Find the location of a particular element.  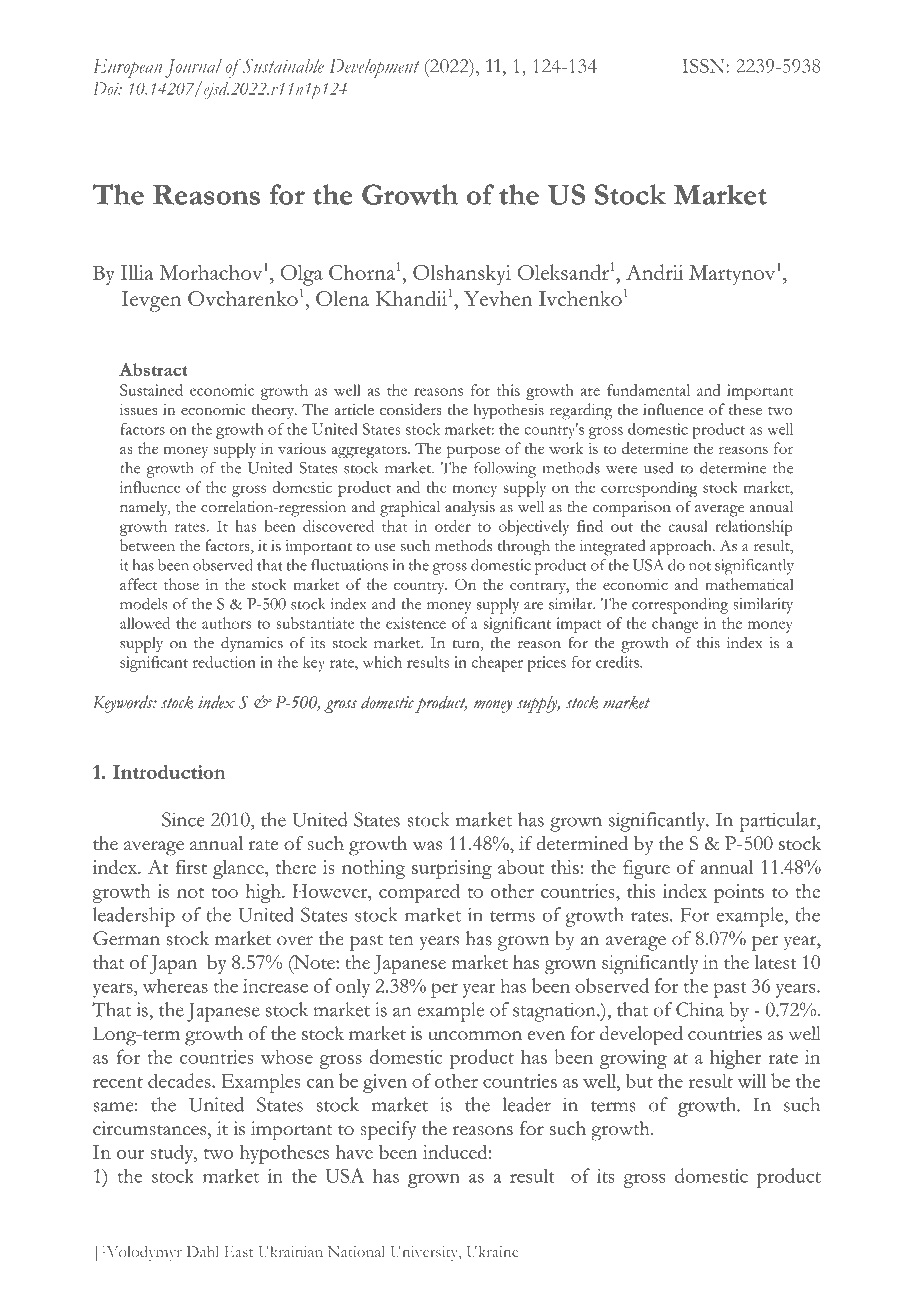

was is located at coordinates (427, 846).
